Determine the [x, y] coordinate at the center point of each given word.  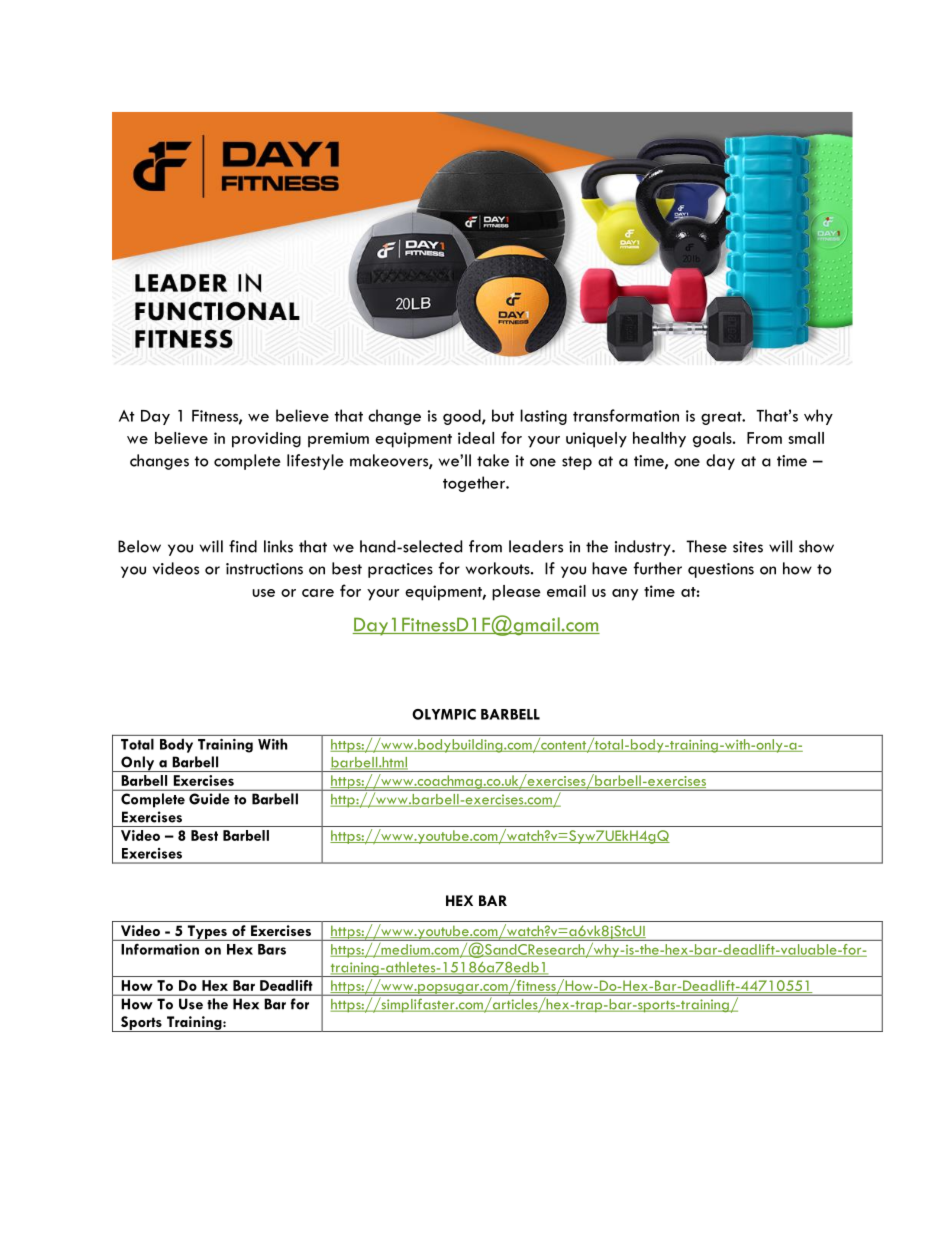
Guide [209, 799]
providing [266, 440]
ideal [476, 438]
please [516, 593]
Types [207, 933]
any [625, 595]
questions [721, 570]
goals [713, 440]
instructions [264, 569]
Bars [272, 949]
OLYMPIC [444, 714]
